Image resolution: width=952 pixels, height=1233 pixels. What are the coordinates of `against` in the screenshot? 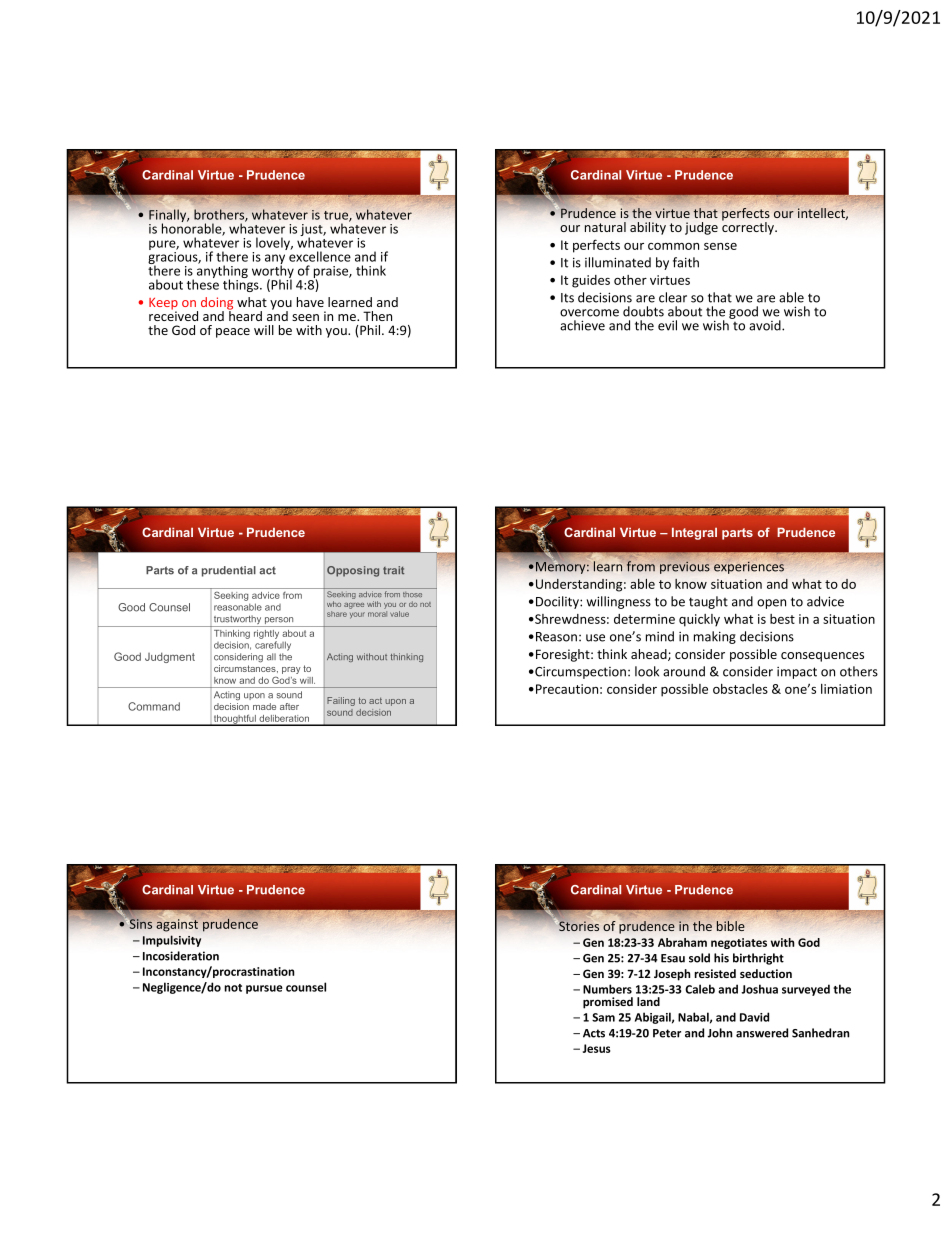 It's located at (178, 924).
